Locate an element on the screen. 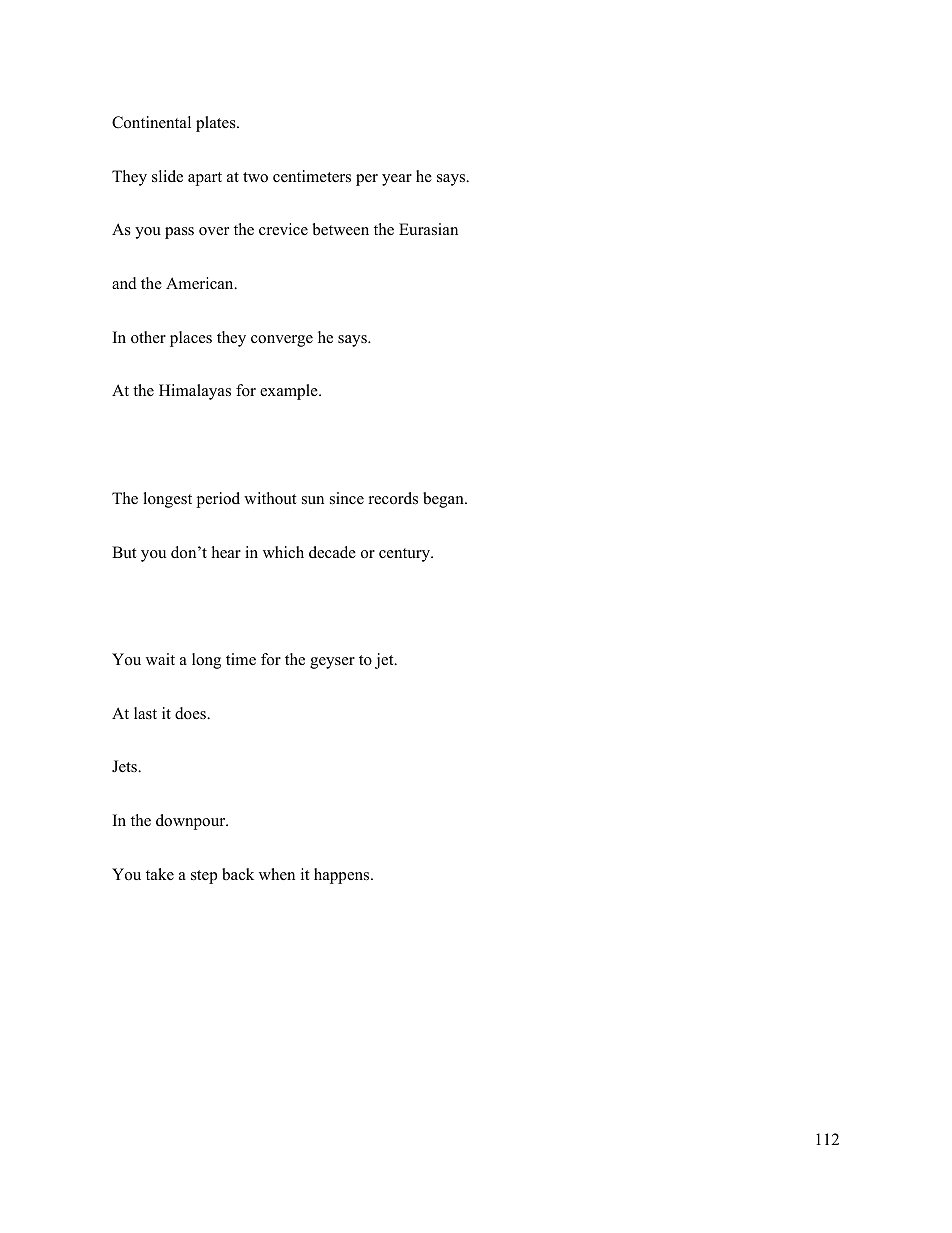 The width and height of the screenshot is (952, 1233). two is located at coordinates (255, 177).
